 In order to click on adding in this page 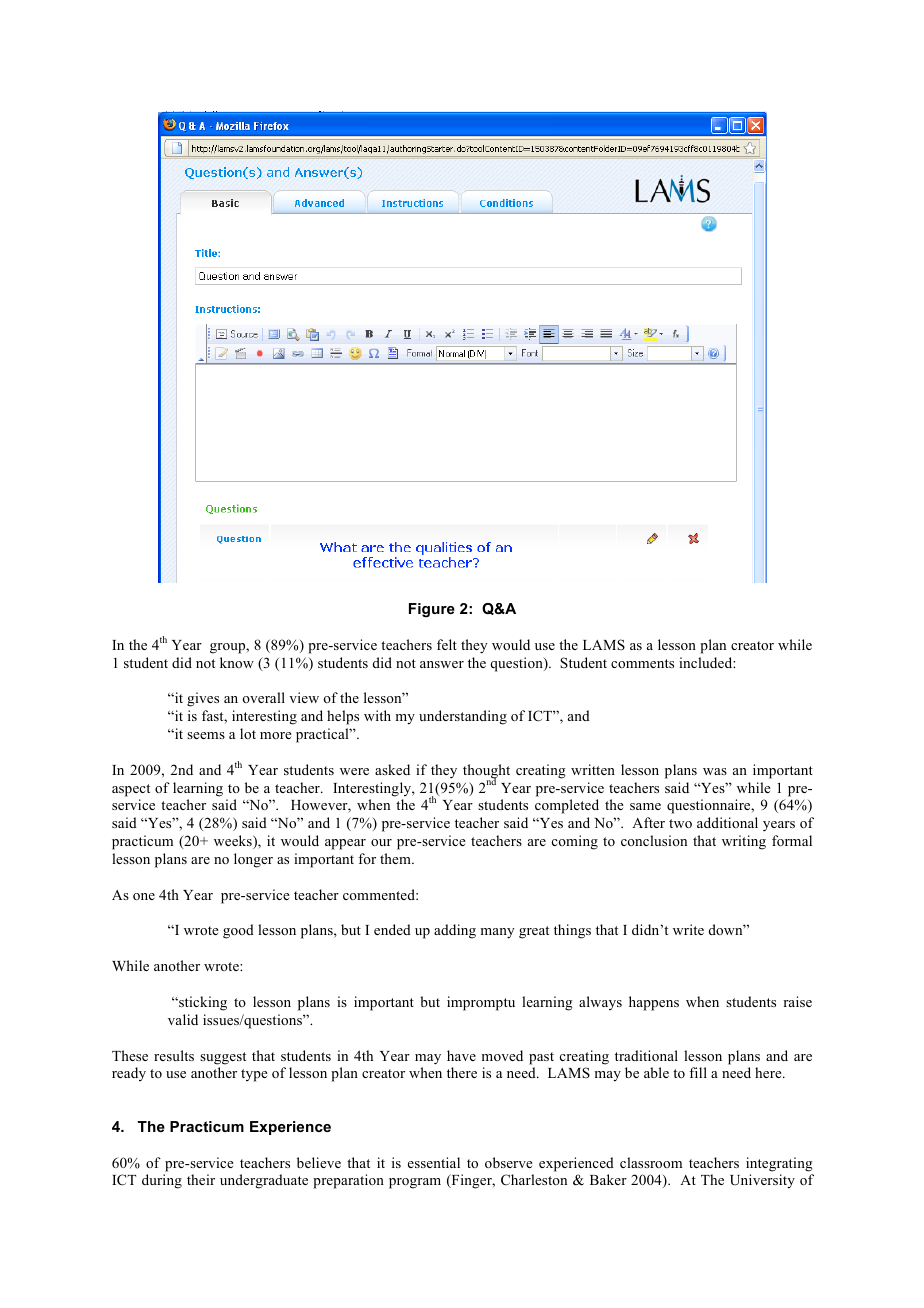, I will do `click(455, 931)`.
